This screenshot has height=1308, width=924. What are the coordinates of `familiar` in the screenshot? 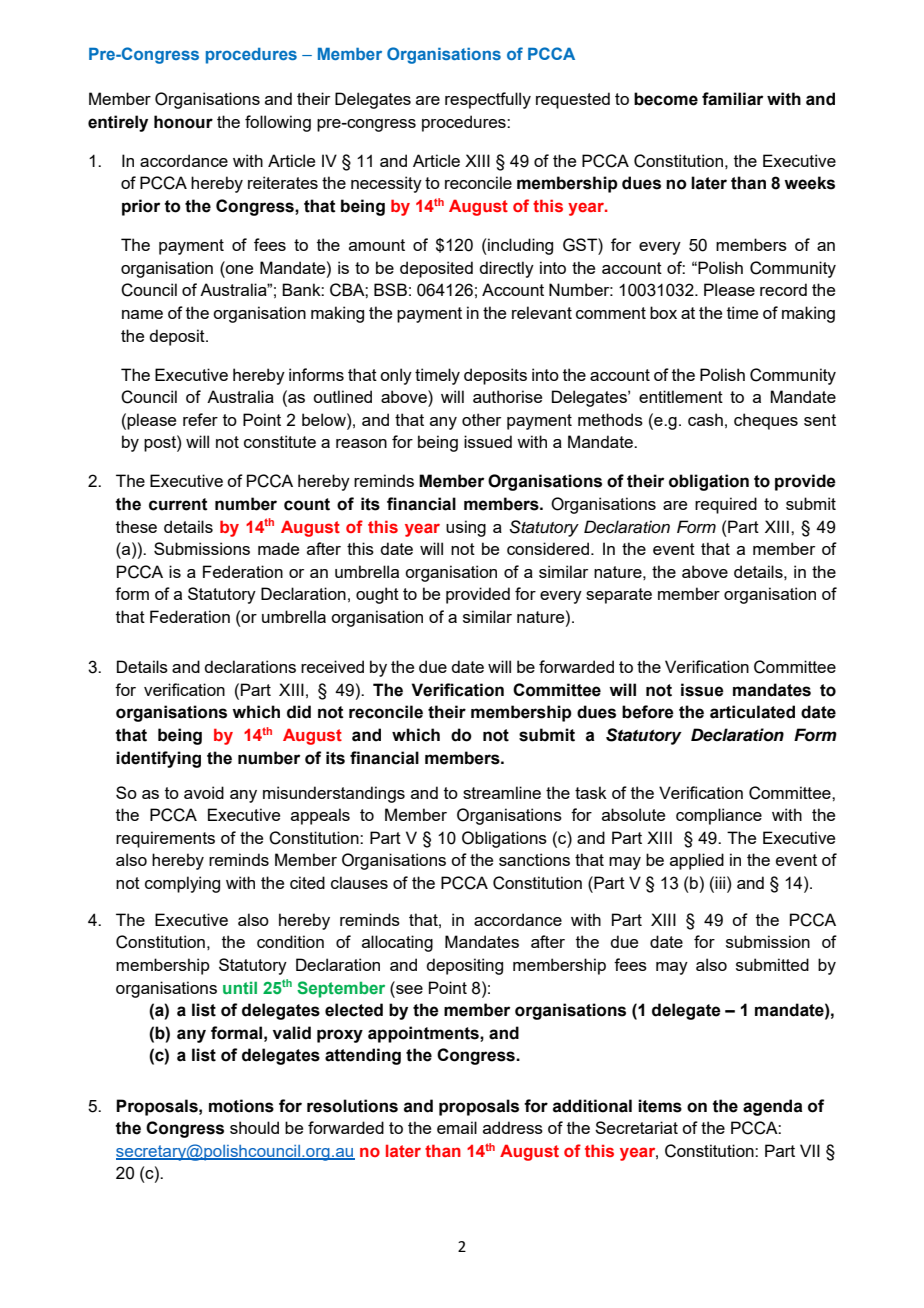 It's located at (732, 99).
